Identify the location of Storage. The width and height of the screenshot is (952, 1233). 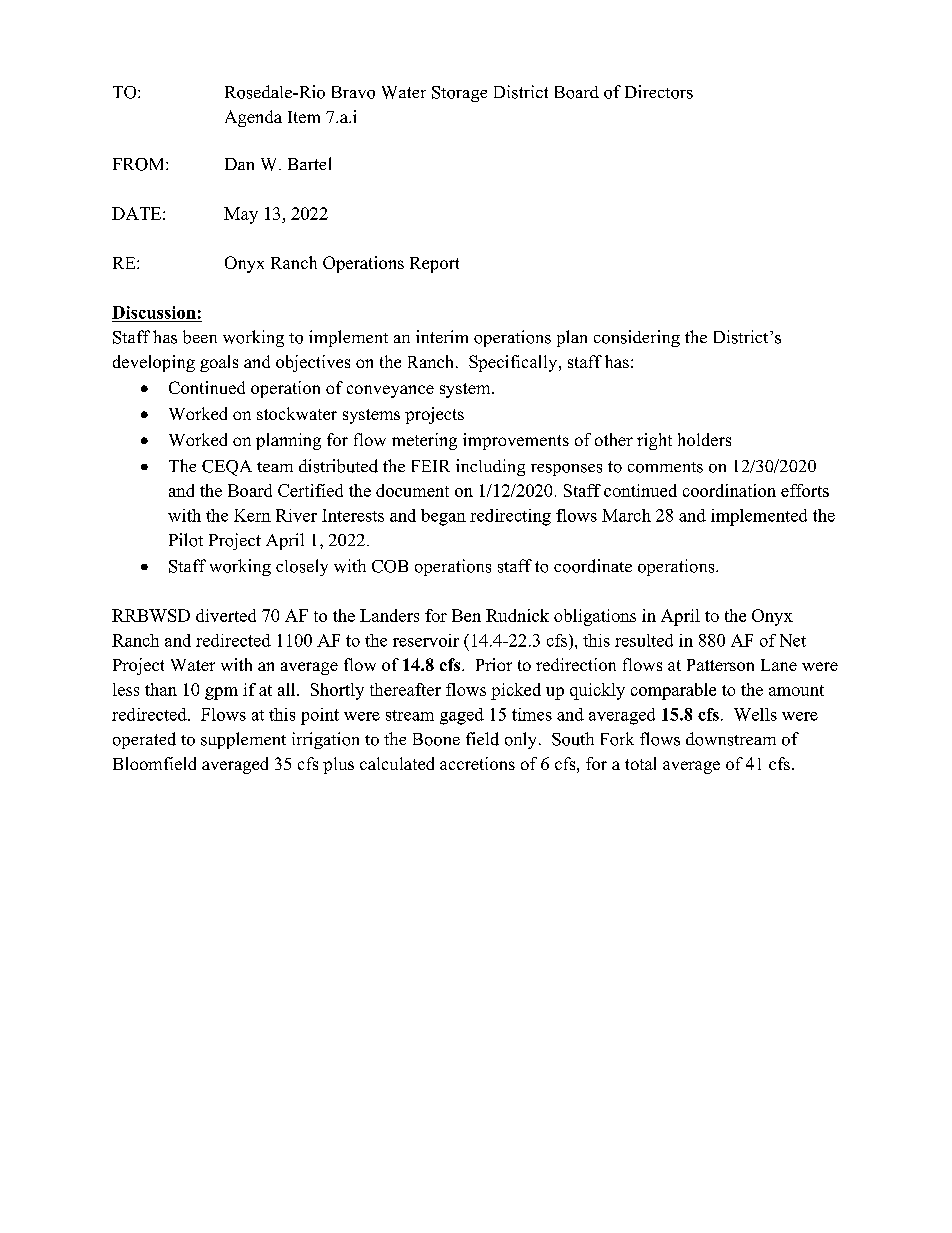
(459, 94).
